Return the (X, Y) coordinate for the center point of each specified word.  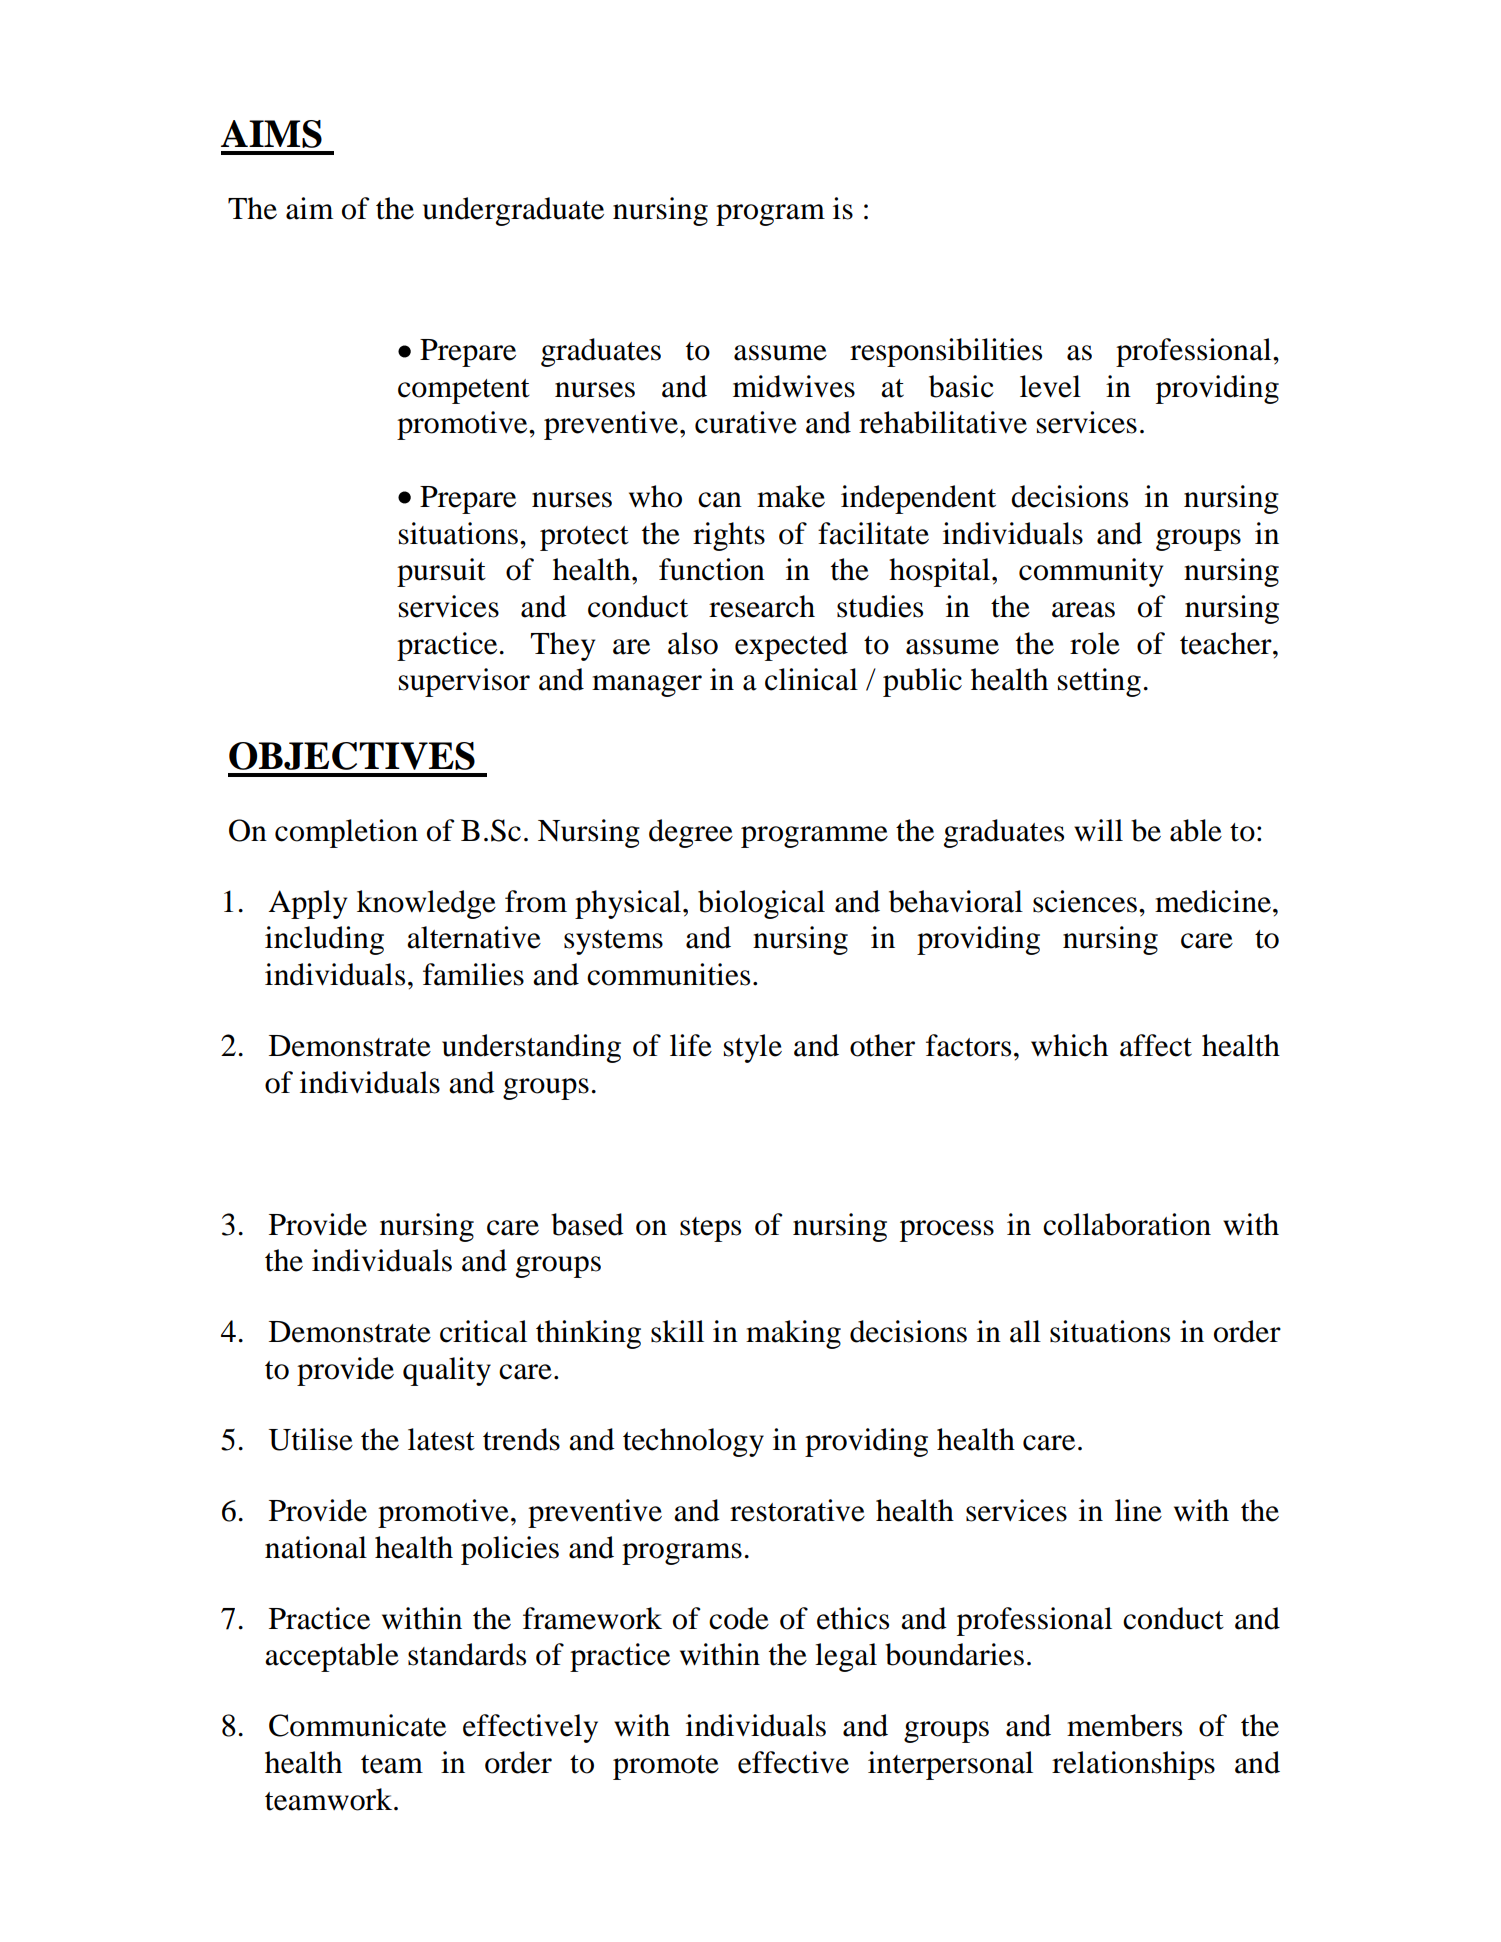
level (1050, 386)
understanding (531, 1048)
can (720, 500)
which (1069, 1045)
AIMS (271, 134)
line (1138, 1510)
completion (346, 833)
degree (691, 833)
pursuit (441, 572)
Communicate (357, 1725)
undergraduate (513, 211)
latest (441, 1439)
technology (693, 1442)
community (1091, 572)
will (1098, 830)
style (753, 1048)
